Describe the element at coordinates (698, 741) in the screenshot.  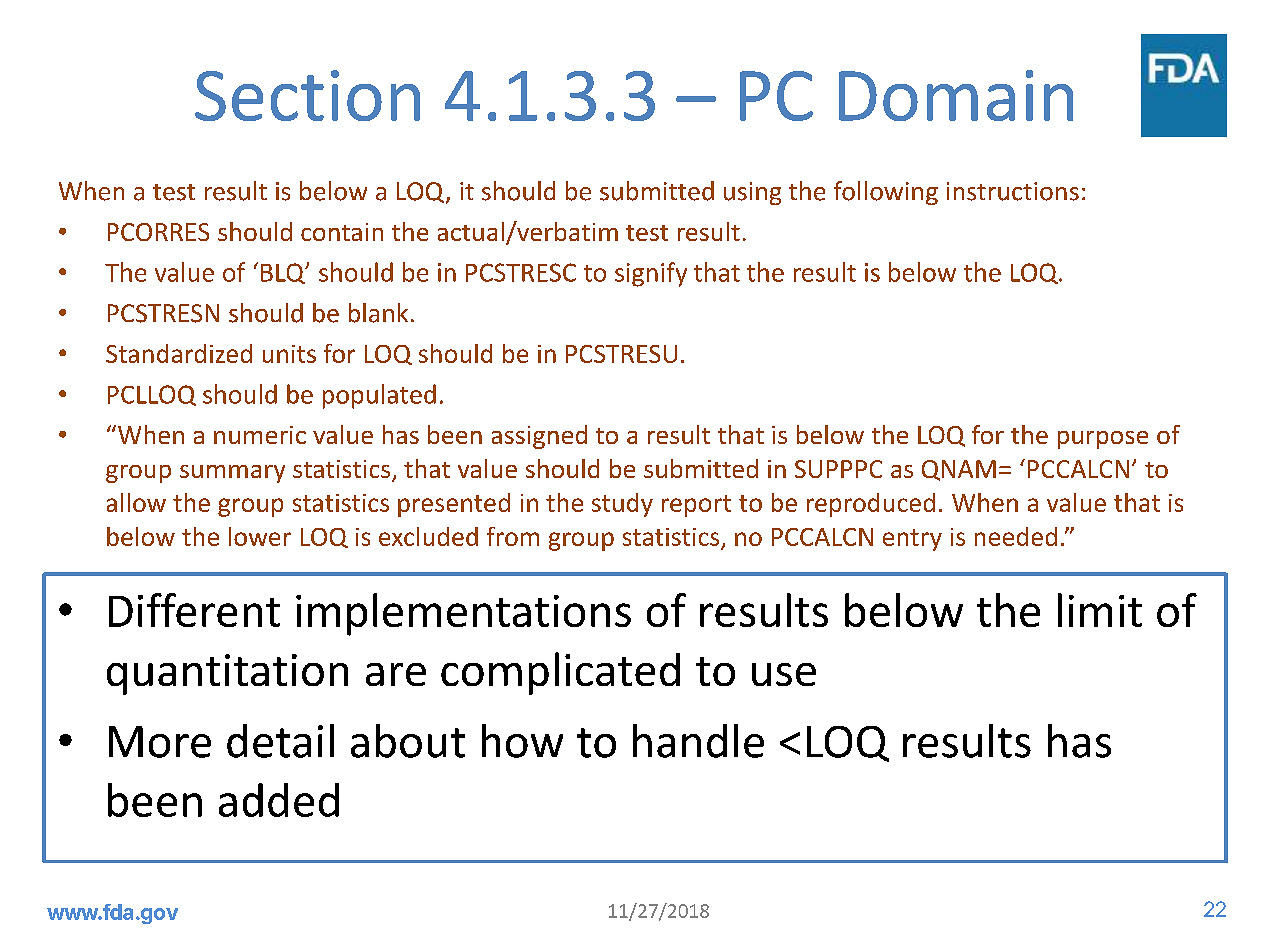
I see `handle` at that location.
